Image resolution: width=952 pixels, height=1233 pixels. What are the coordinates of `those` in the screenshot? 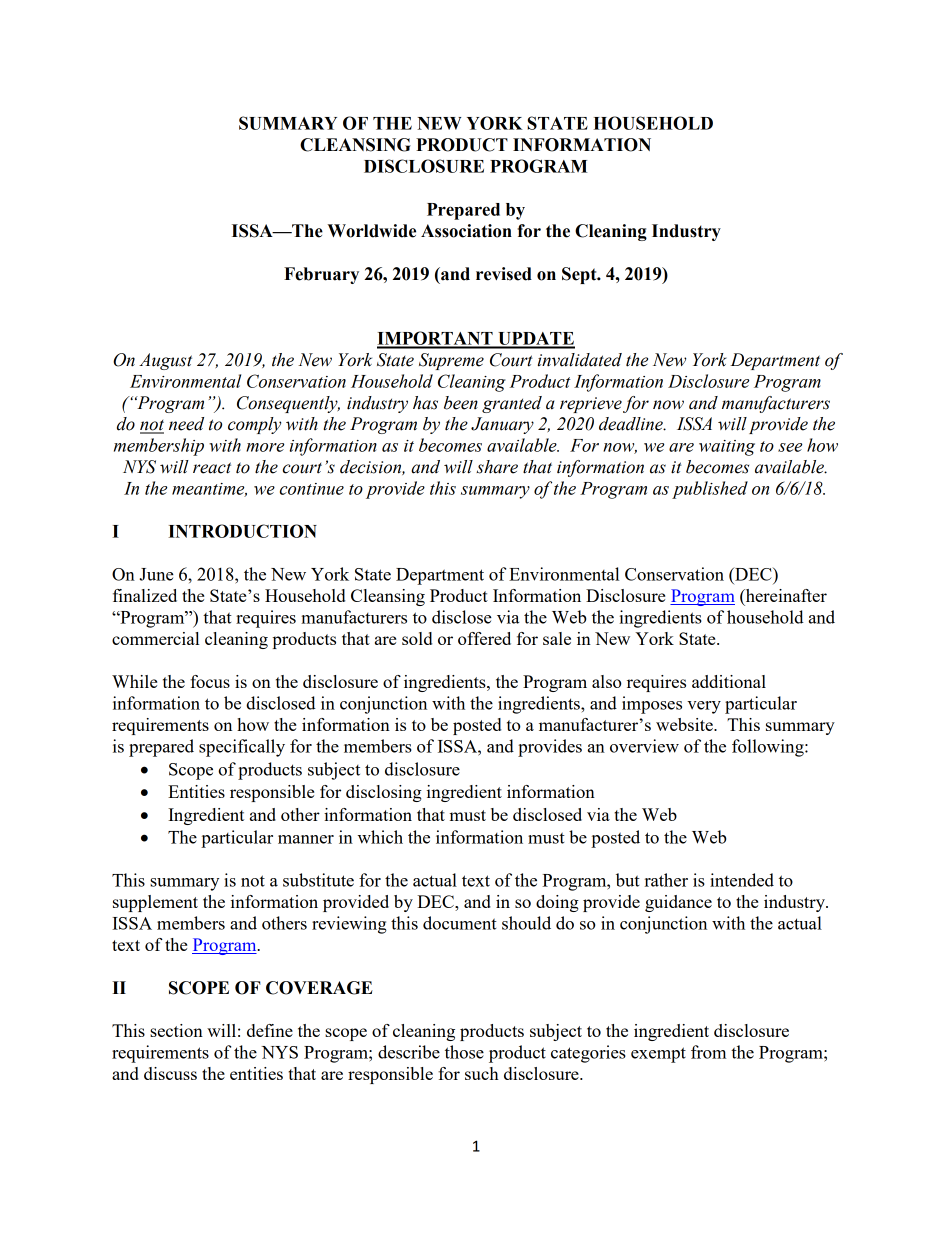 It's located at (464, 1052).
